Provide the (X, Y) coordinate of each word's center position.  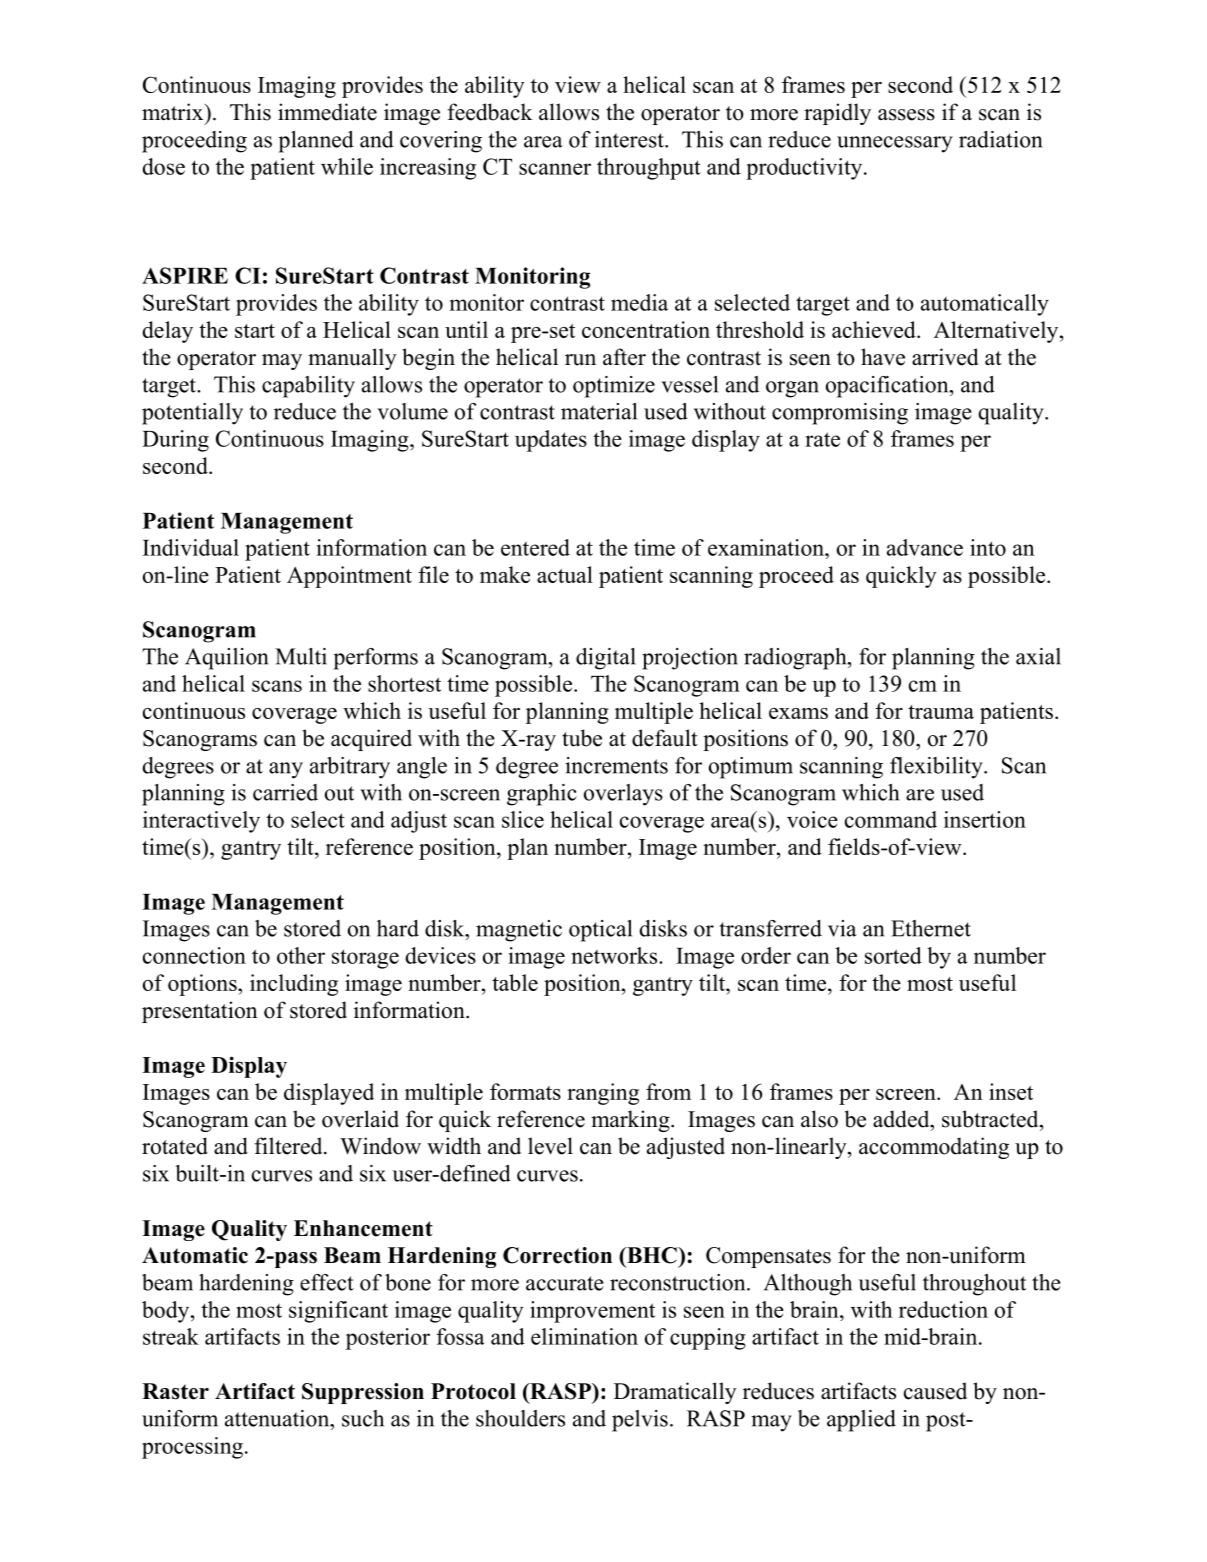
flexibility (937, 768)
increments (616, 765)
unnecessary (895, 144)
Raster (175, 1391)
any (286, 770)
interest (630, 139)
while (347, 166)
